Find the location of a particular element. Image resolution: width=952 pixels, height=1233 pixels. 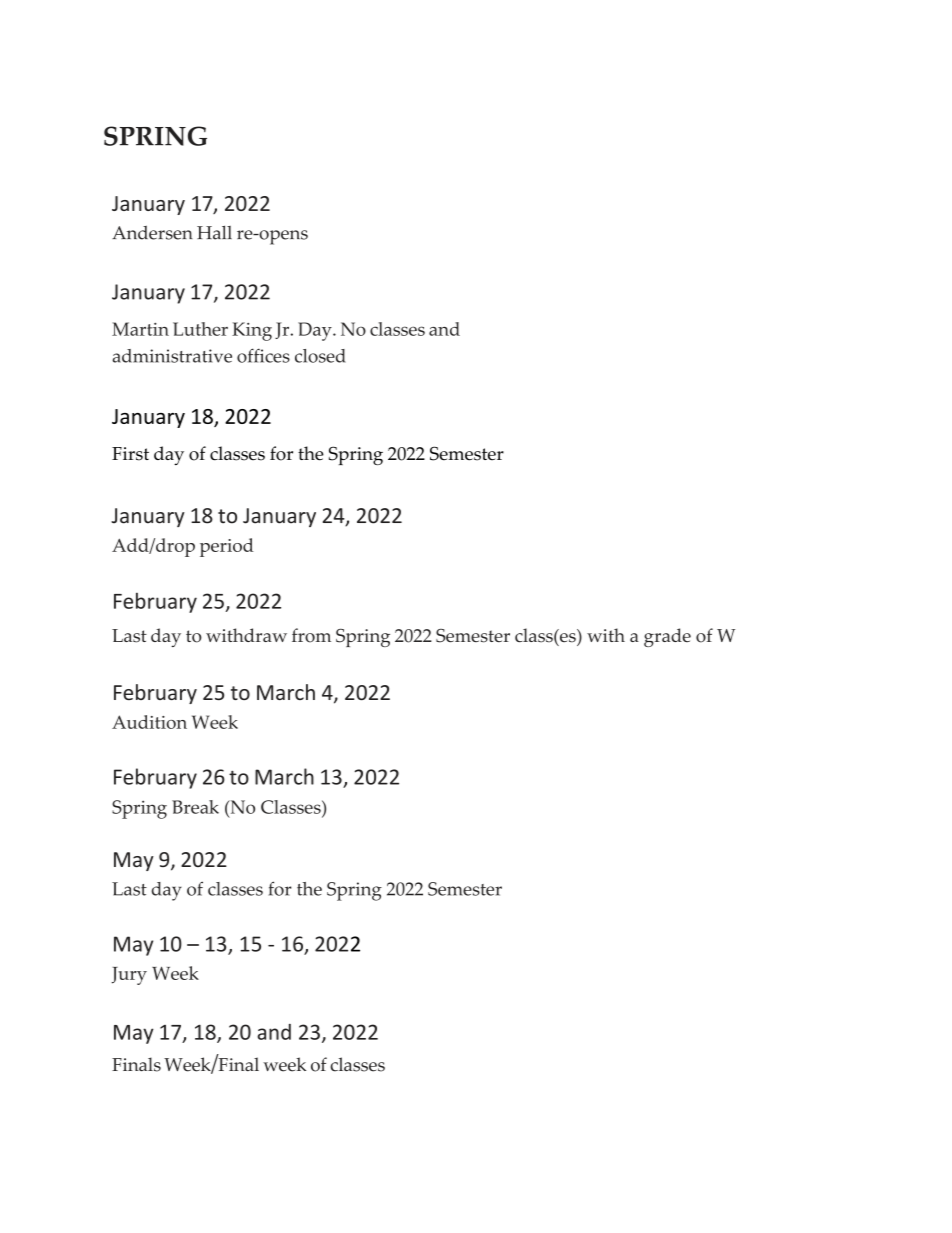

grade is located at coordinates (667, 637).
